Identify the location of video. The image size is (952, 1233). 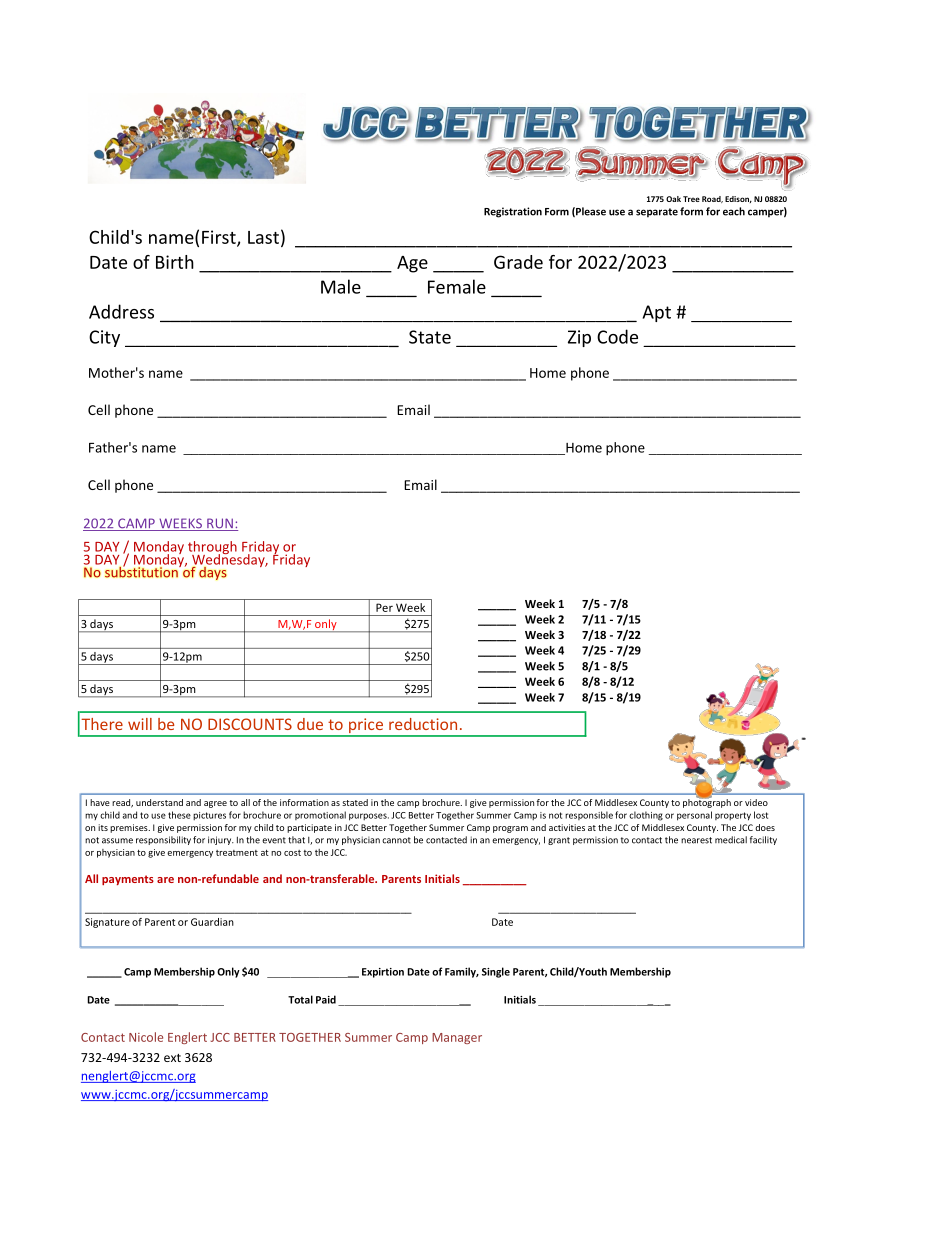
(756, 802).
